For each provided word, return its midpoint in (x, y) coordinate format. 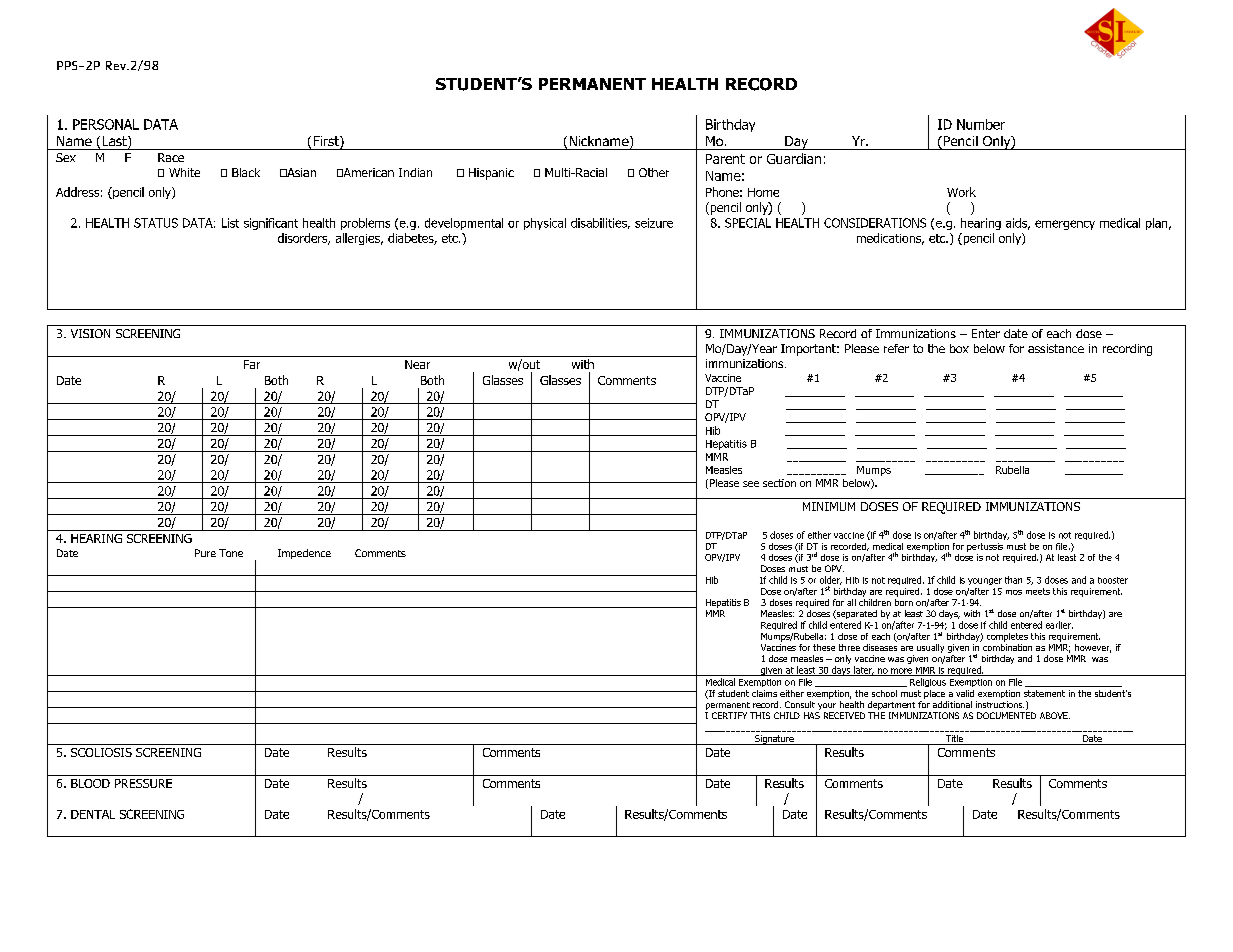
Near (417, 364)
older (831, 580)
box (959, 348)
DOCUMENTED (1006, 715)
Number (981, 124)
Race (171, 157)
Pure (205, 553)
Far (252, 364)
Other (654, 172)
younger (985, 581)
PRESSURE (143, 783)
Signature (774, 740)
